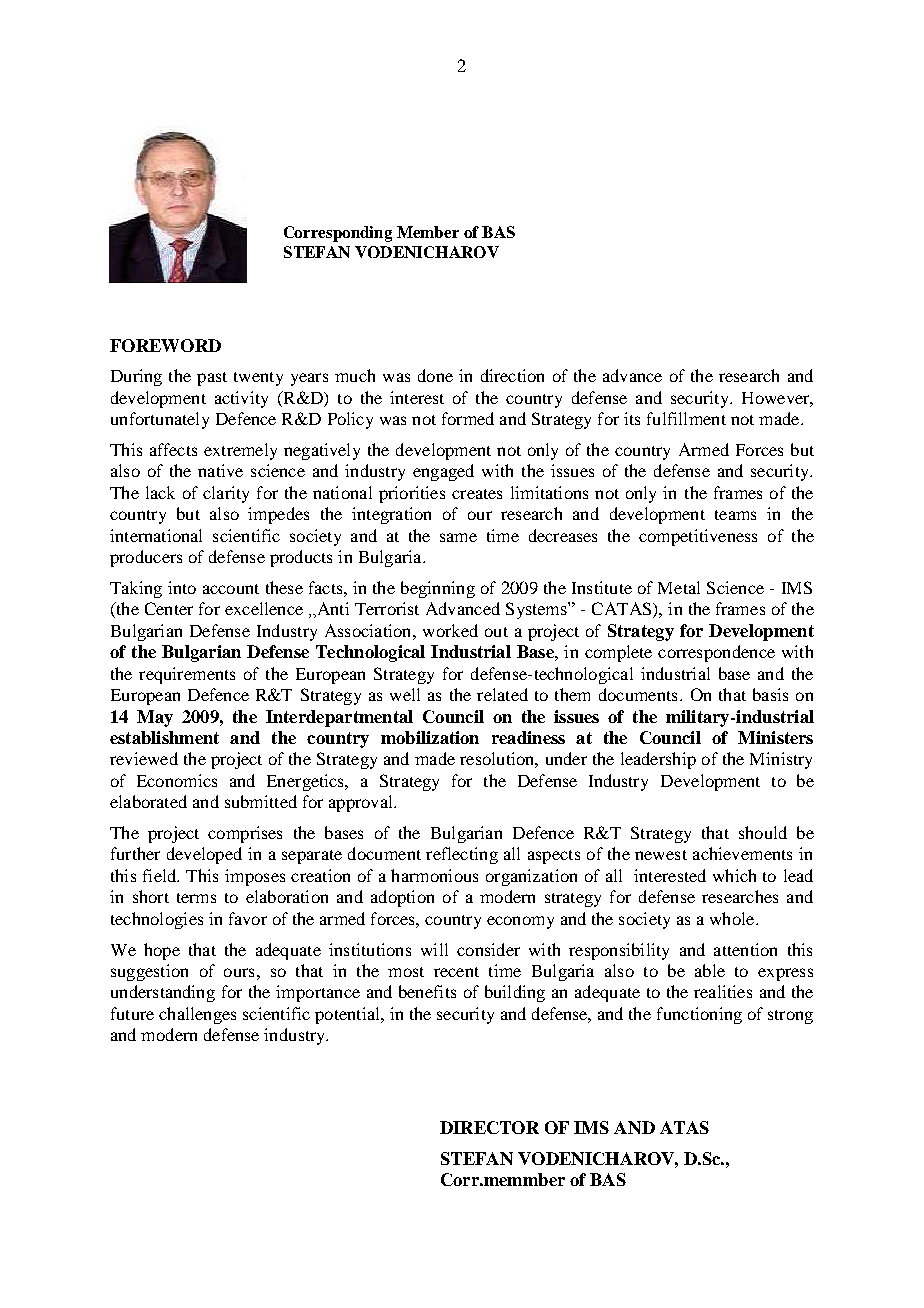  Describe the element at coordinates (734, 875) in the document. I see `which` at that location.
